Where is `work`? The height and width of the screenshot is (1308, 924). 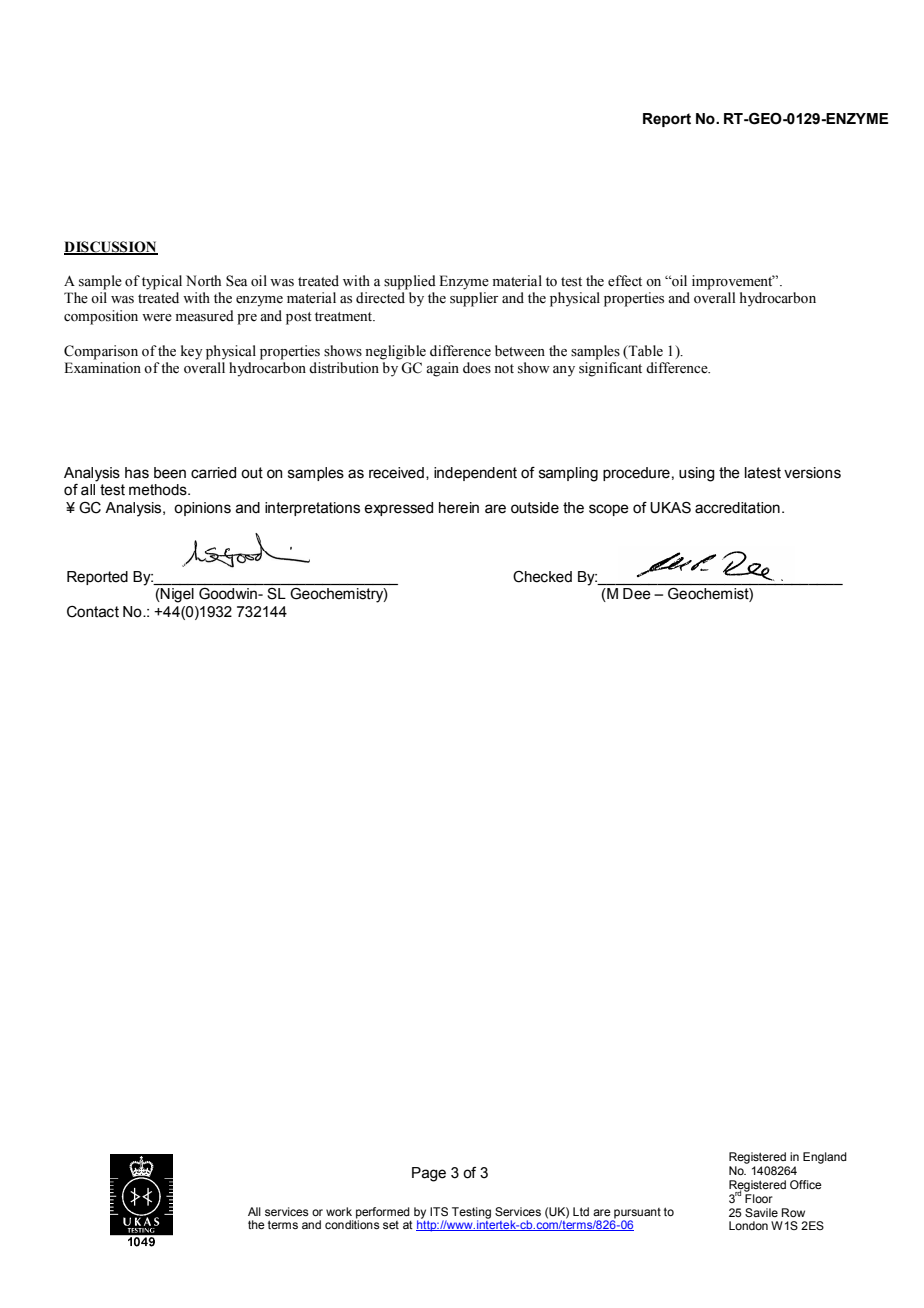
work is located at coordinates (339, 1211).
